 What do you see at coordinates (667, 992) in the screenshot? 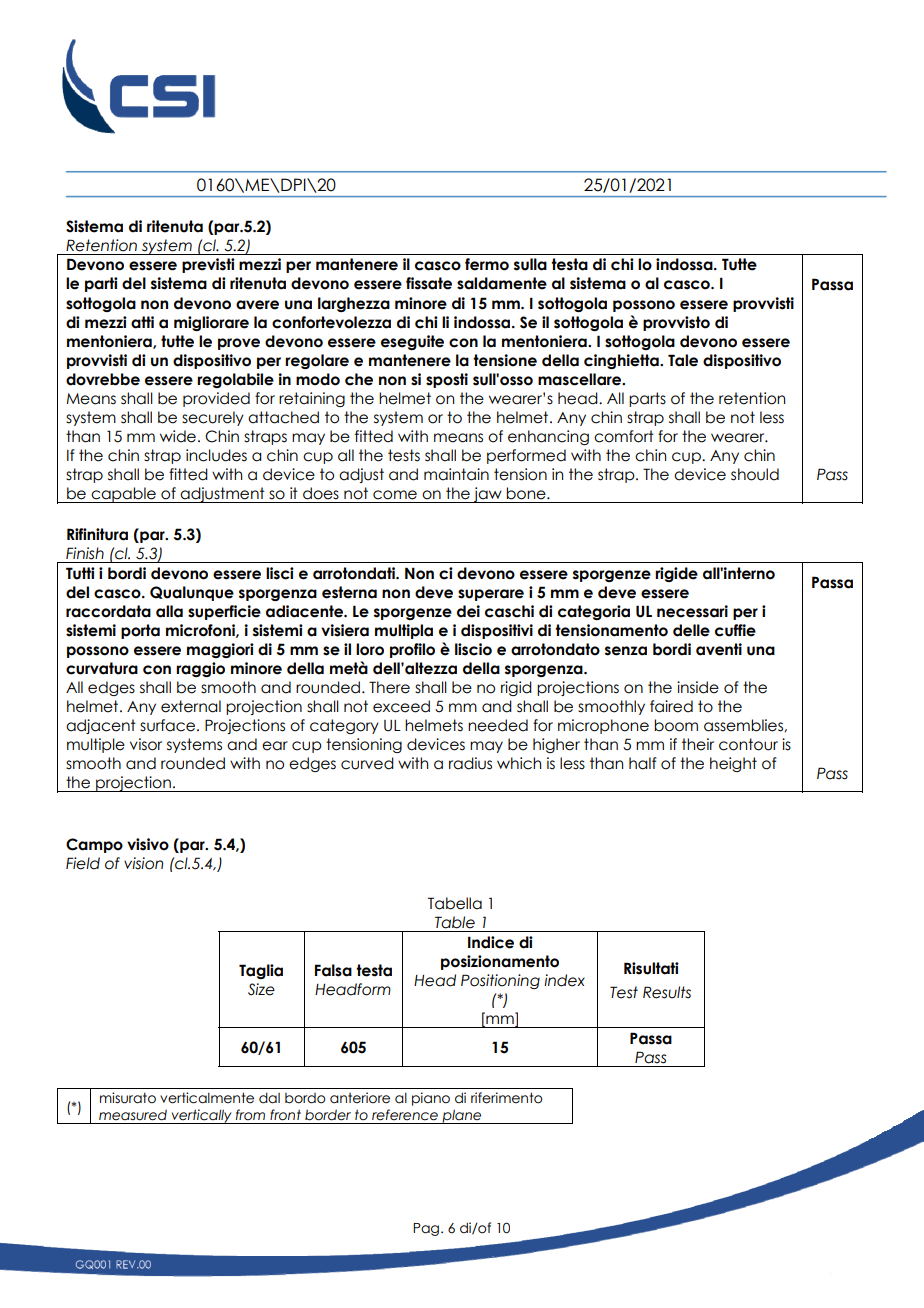
I see `Results` at bounding box center [667, 992].
